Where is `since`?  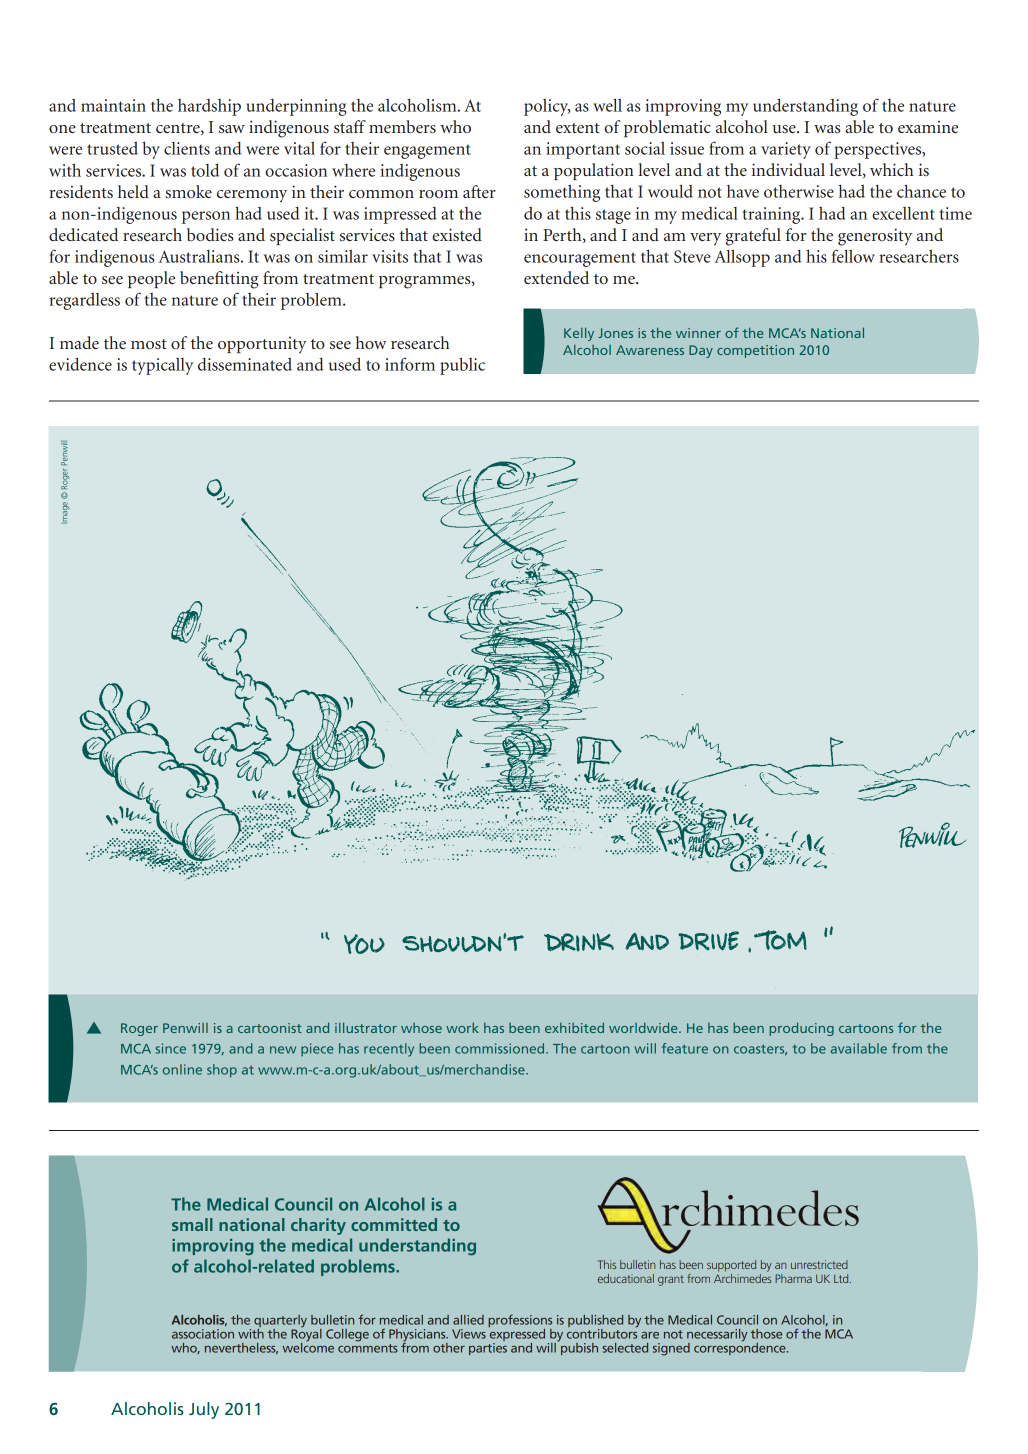
since is located at coordinates (171, 1048).
